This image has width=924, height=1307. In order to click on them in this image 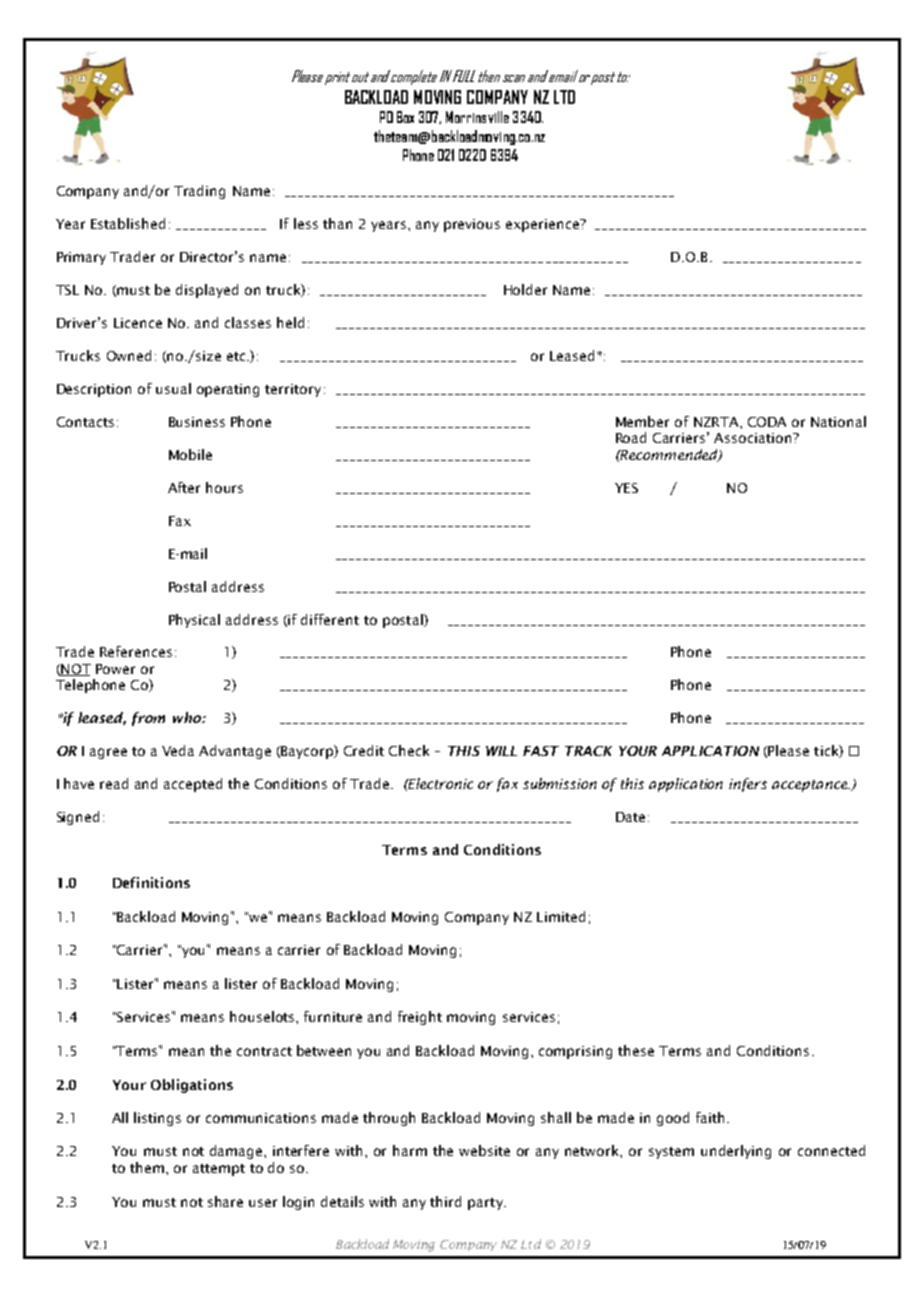, I will do `click(147, 1167)`.
